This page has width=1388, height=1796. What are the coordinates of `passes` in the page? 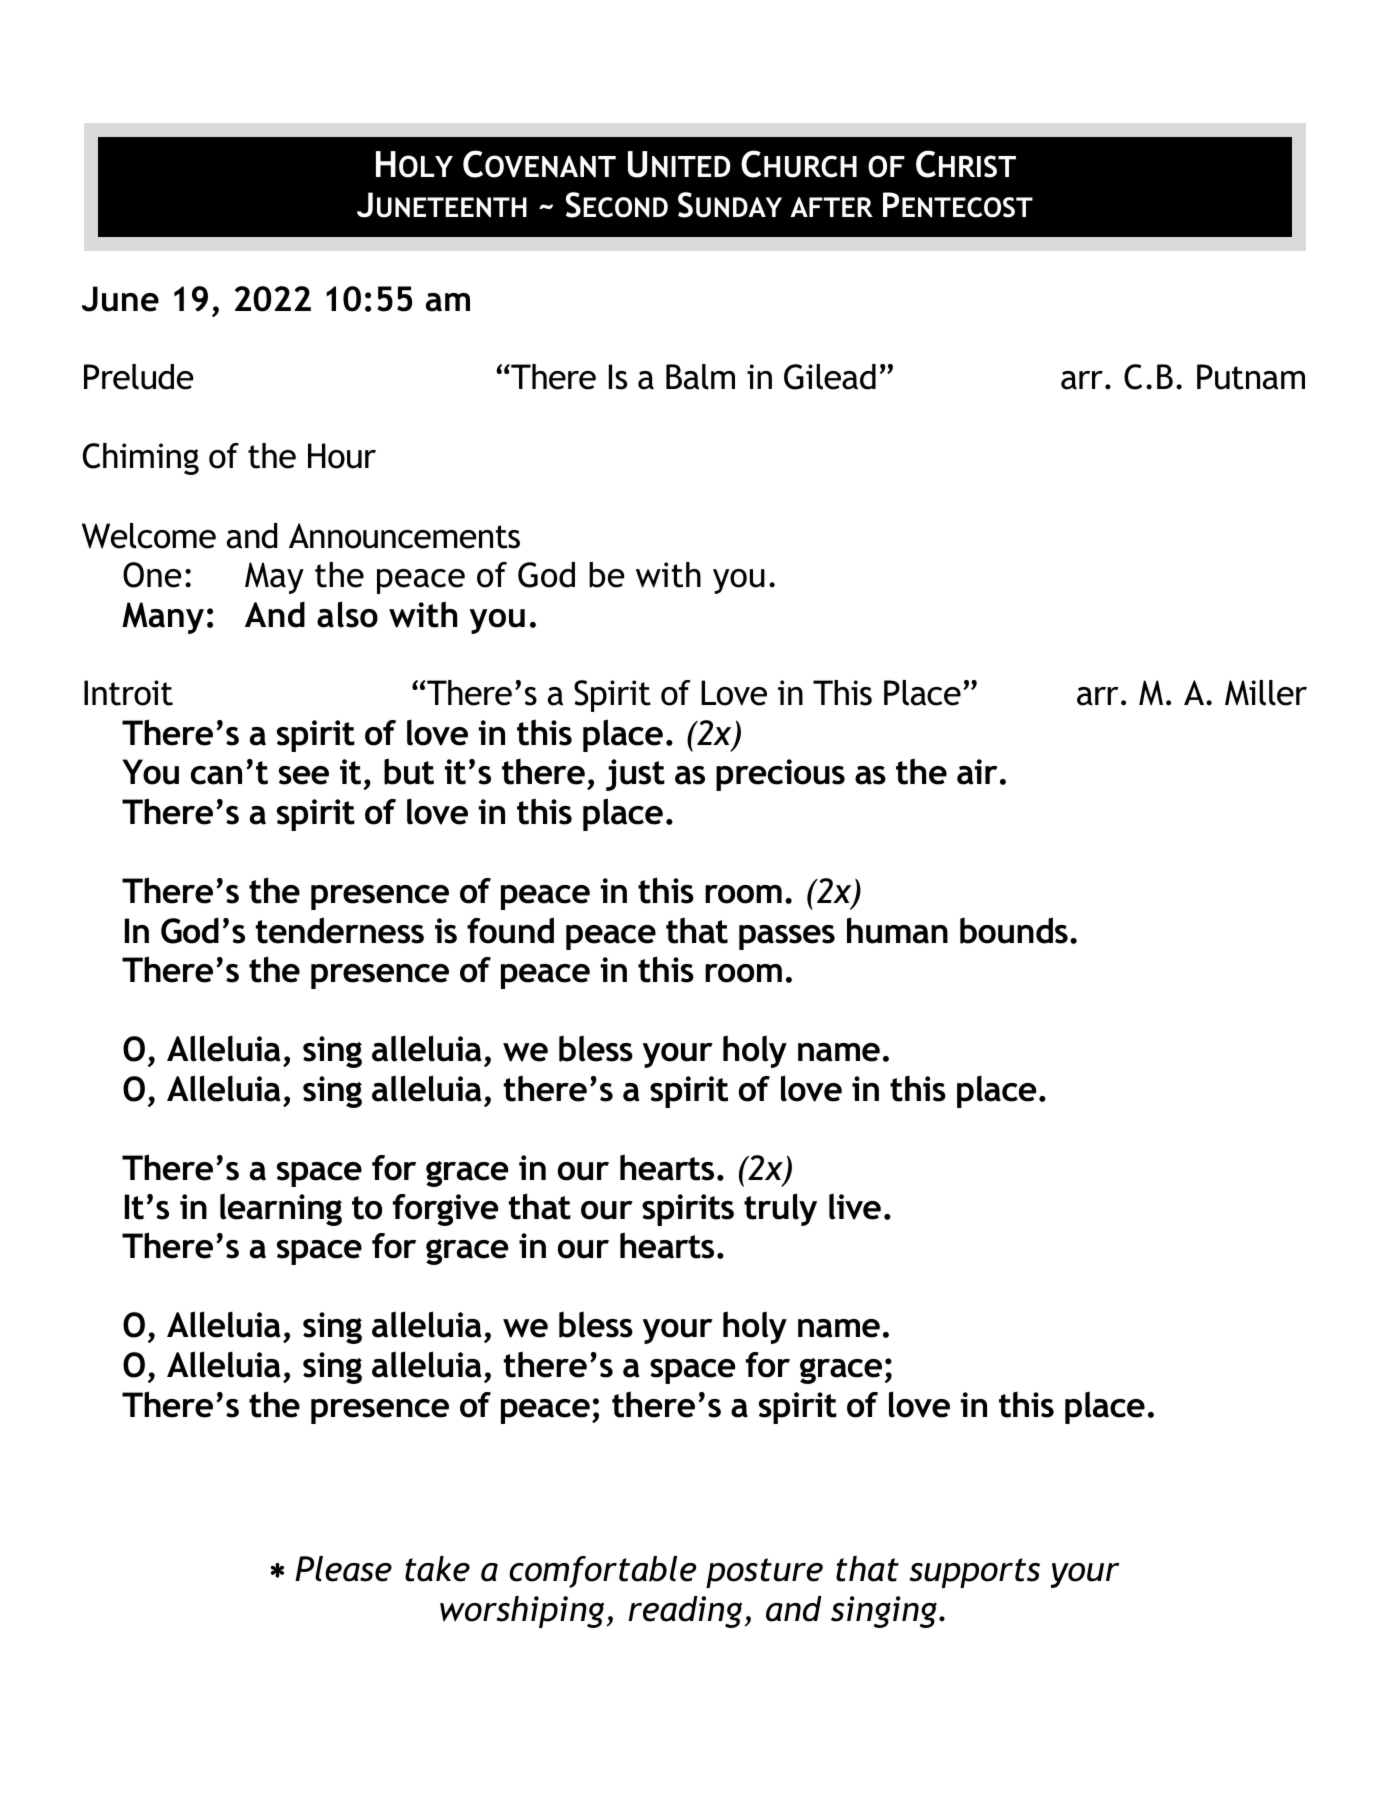 It's located at (787, 937).
